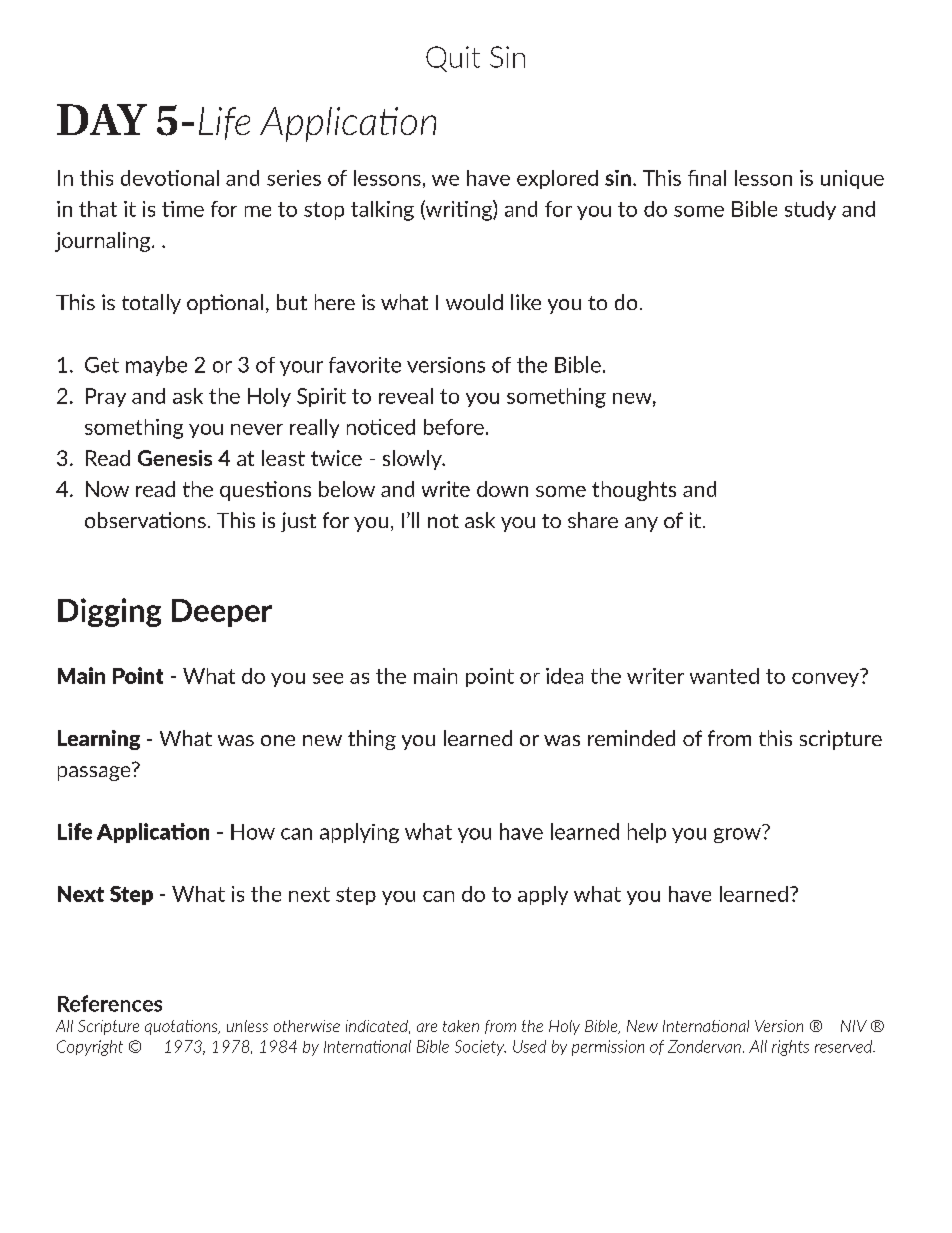  What do you see at coordinates (461, 1026) in the image?
I see `taken` at bounding box center [461, 1026].
